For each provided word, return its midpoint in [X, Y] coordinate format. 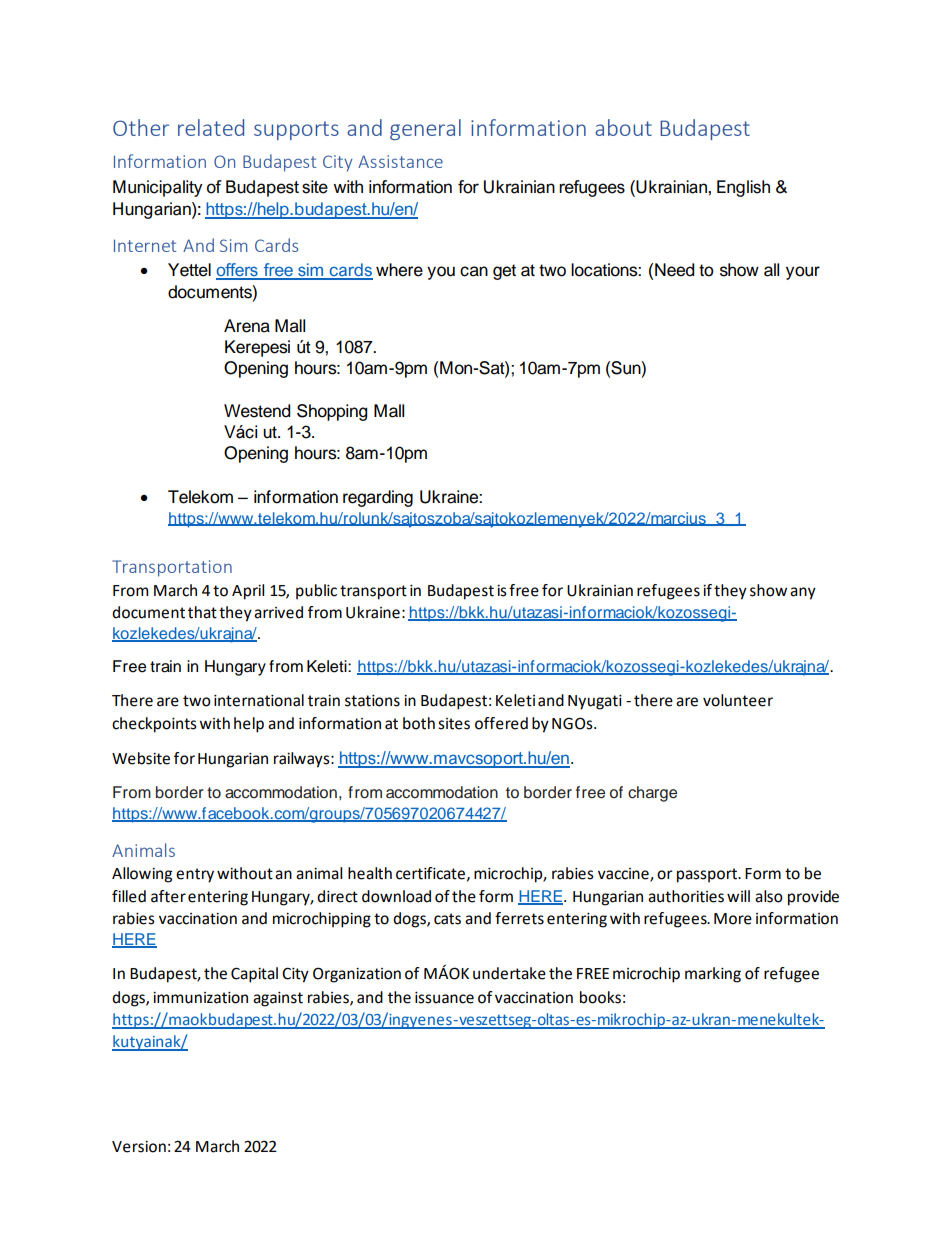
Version [139, 1147]
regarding [378, 498]
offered [501, 723]
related [211, 127]
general [425, 129]
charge [652, 794]
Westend [257, 411]
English [743, 188]
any [803, 593]
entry [195, 875]
